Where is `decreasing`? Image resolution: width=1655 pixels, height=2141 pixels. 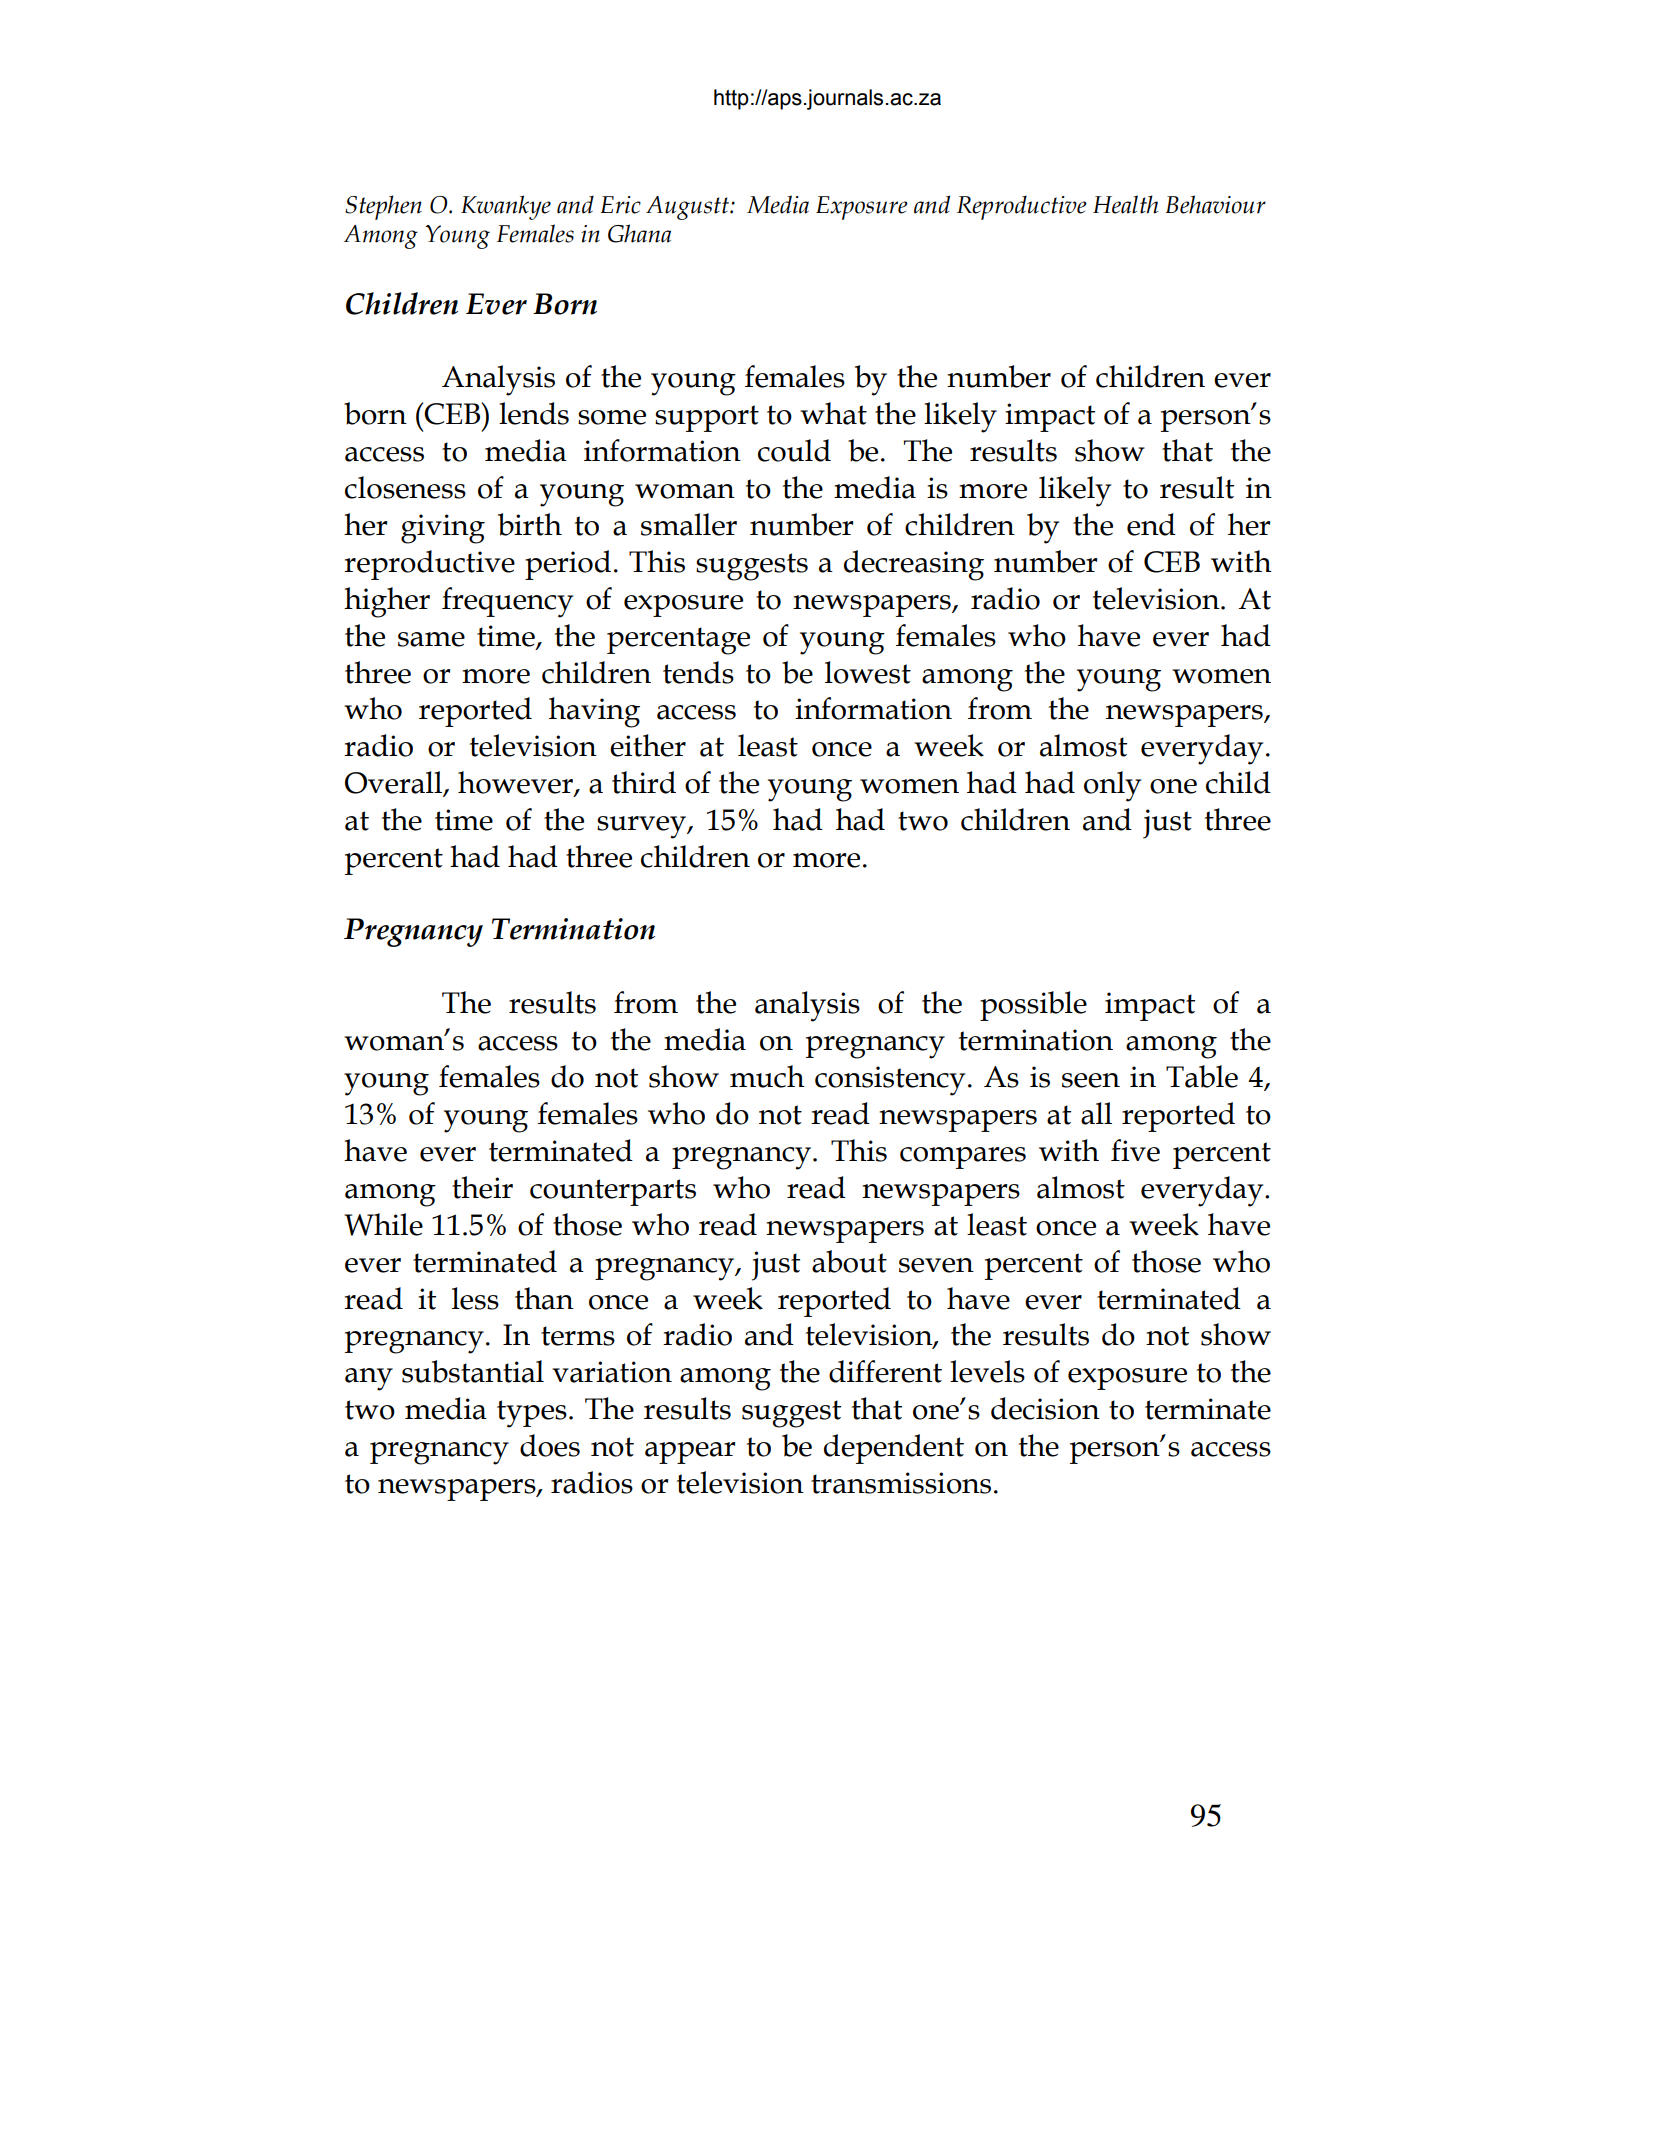
decreasing is located at coordinates (914, 565).
